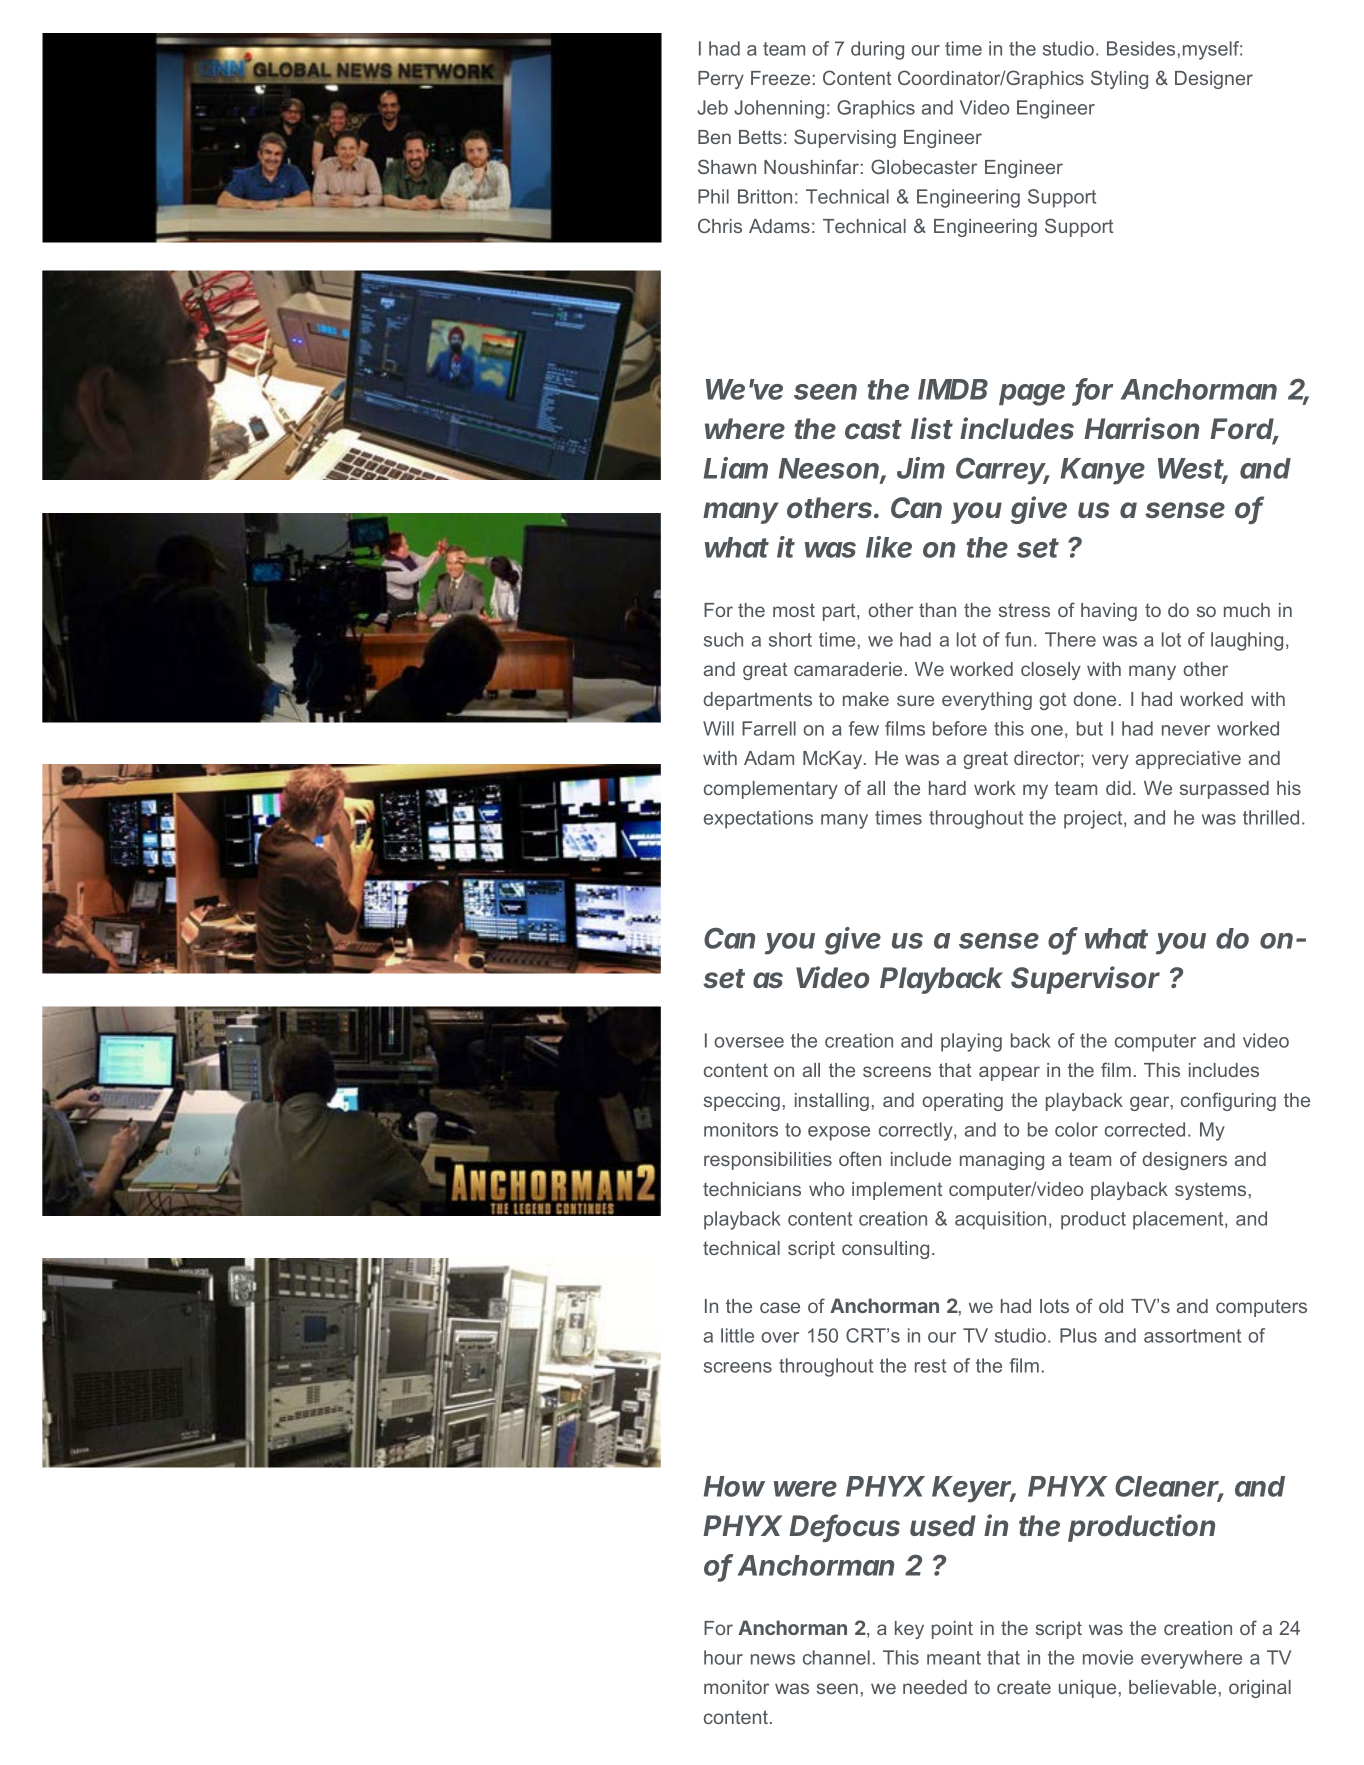 The width and height of the document is (1364, 1765). What do you see at coordinates (768, 1161) in the document?
I see `responsibilities` at bounding box center [768, 1161].
